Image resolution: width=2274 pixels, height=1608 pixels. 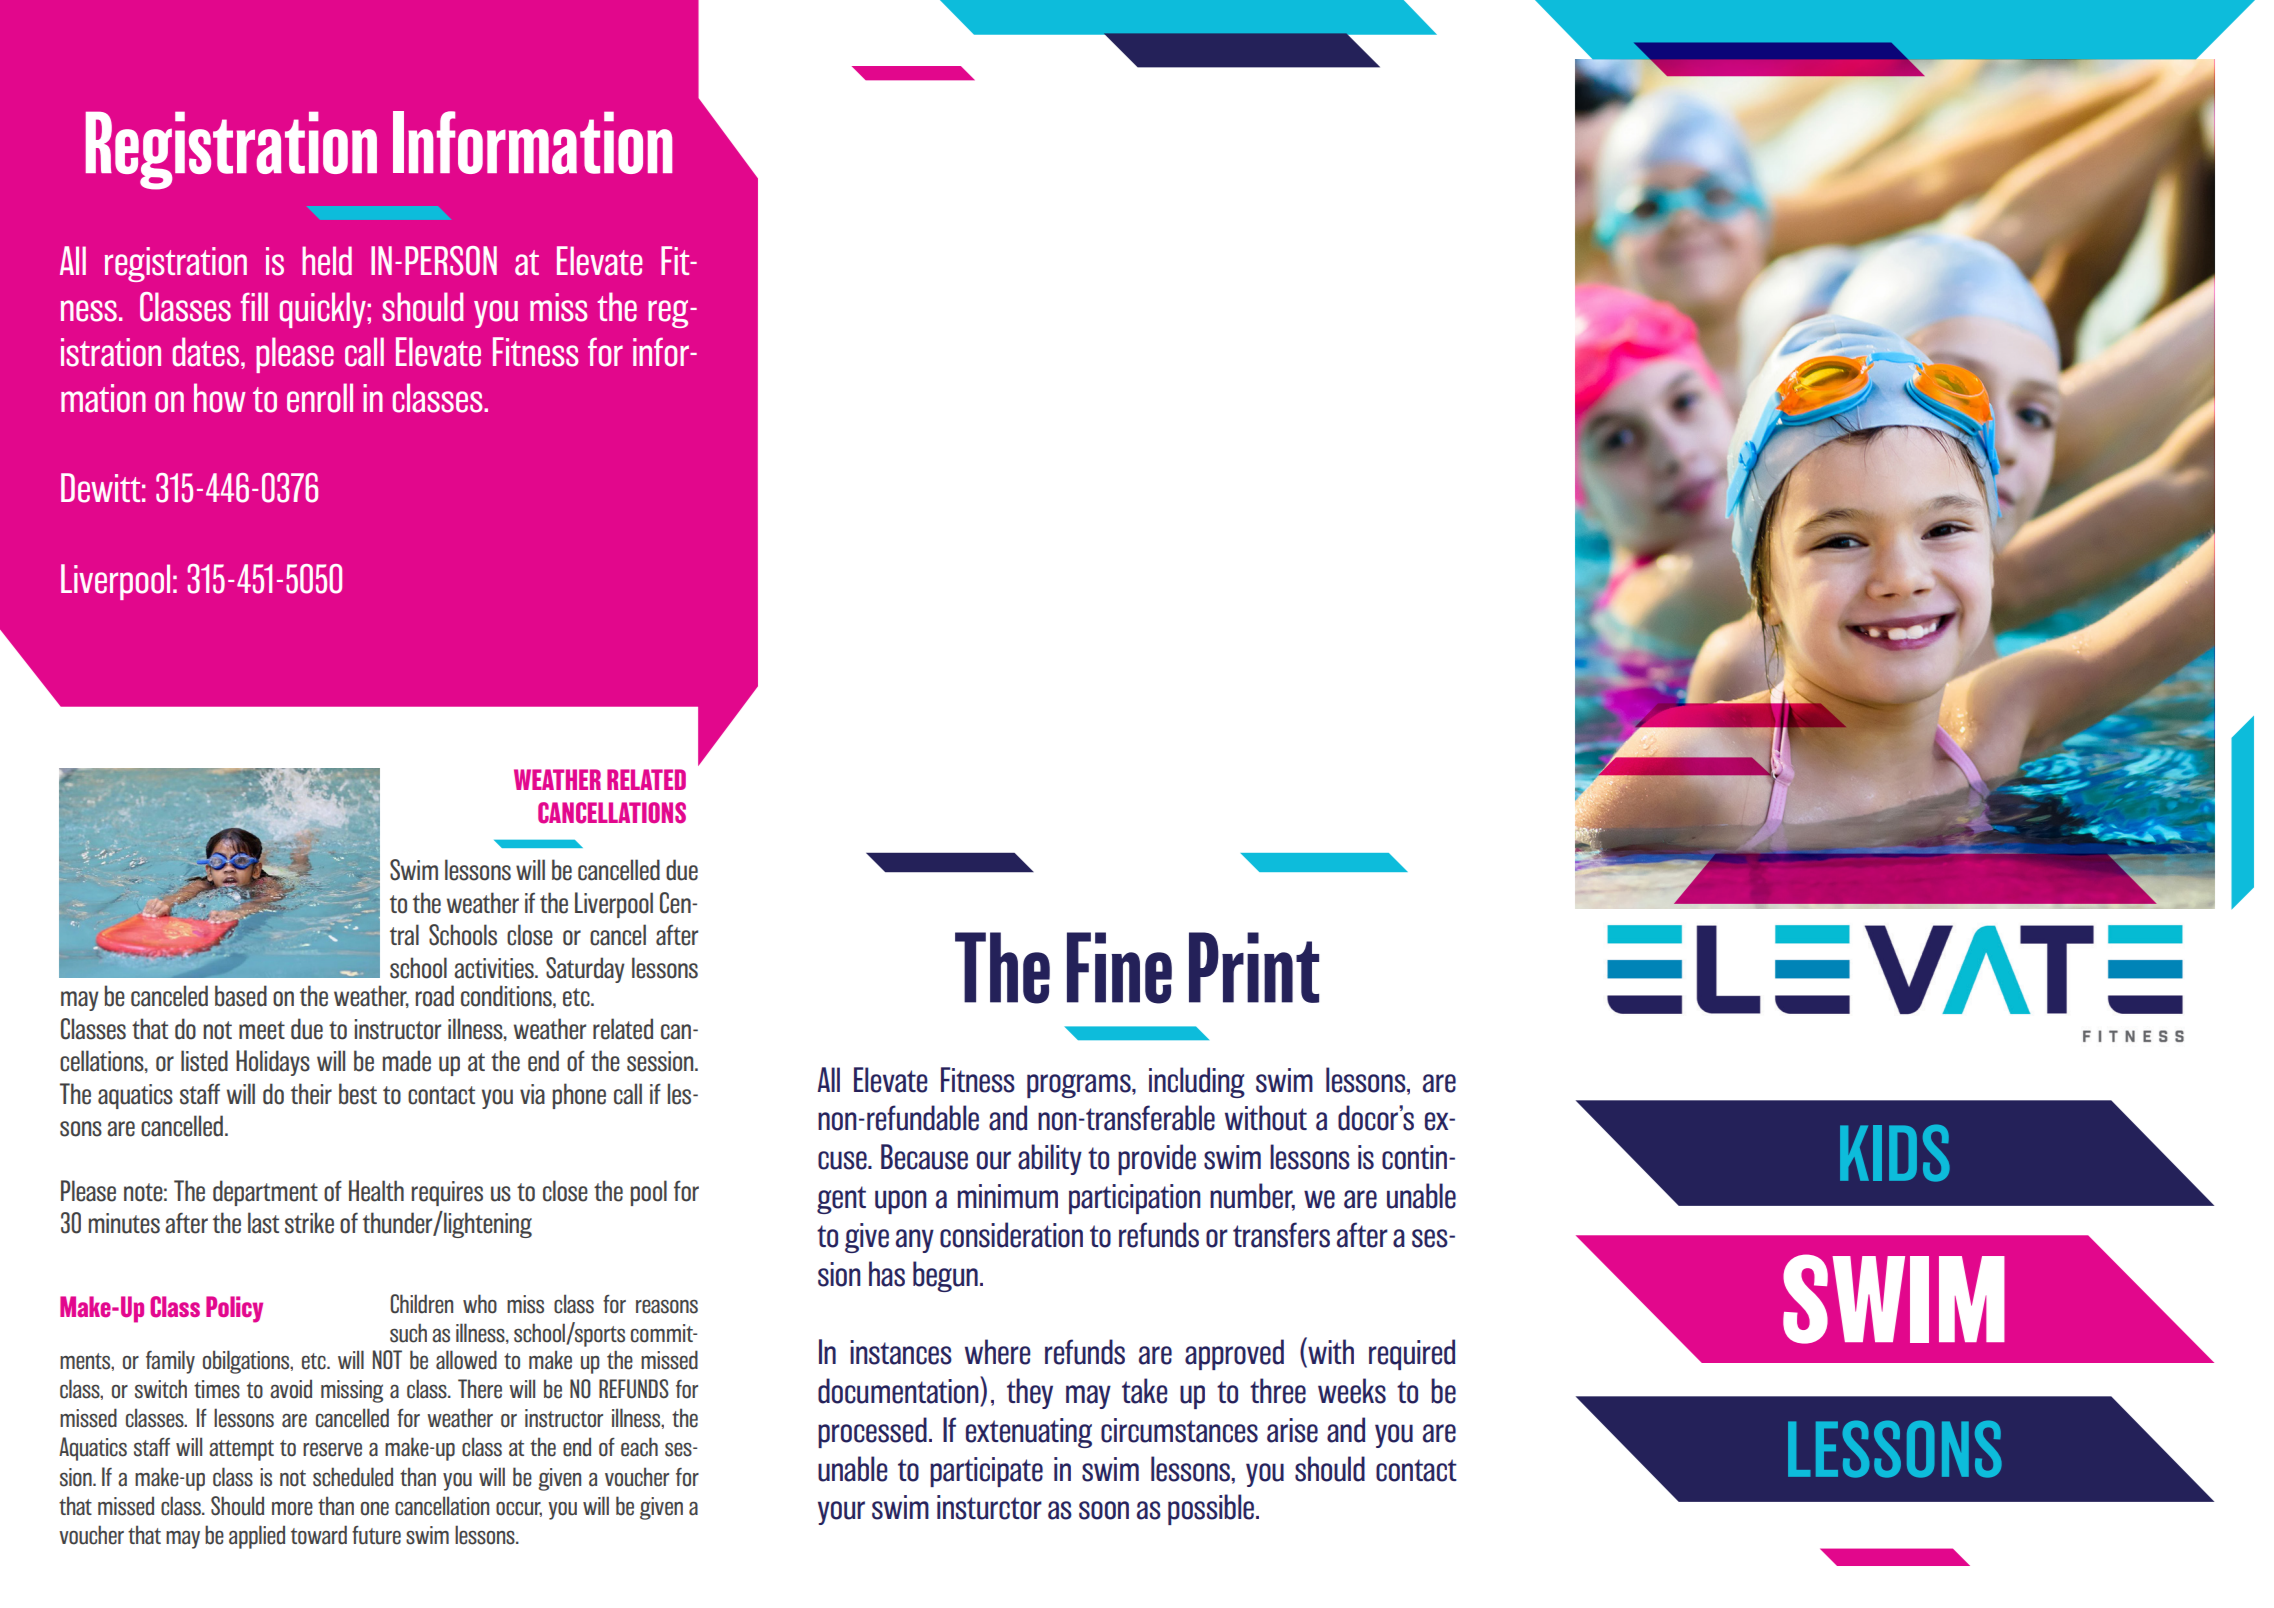 What do you see at coordinates (1254, 967) in the document?
I see `Print` at bounding box center [1254, 967].
